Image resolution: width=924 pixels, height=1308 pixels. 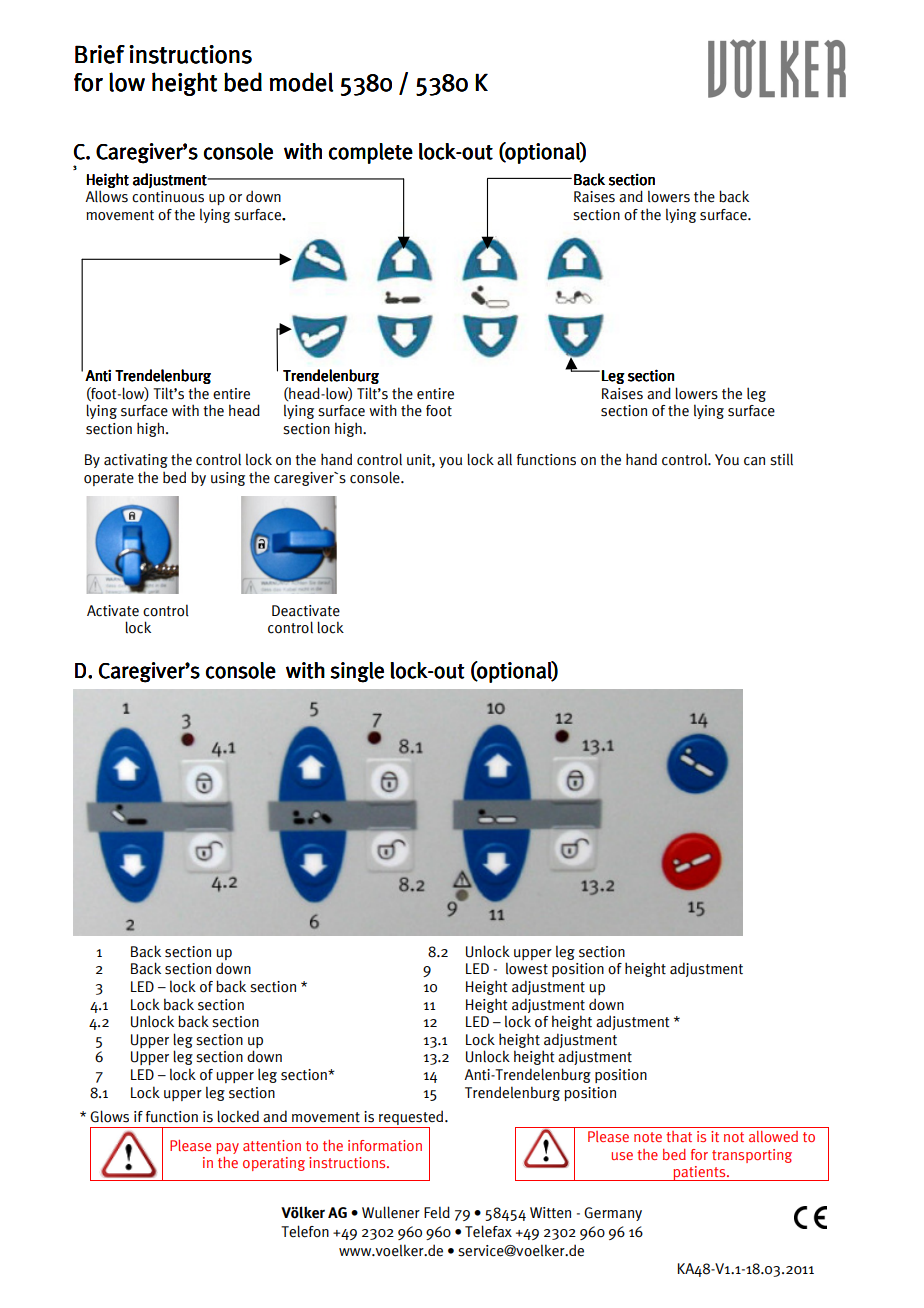 What do you see at coordinates (228, 479) in the screenshot?
I see `using` at bounding box center [228, 479].
